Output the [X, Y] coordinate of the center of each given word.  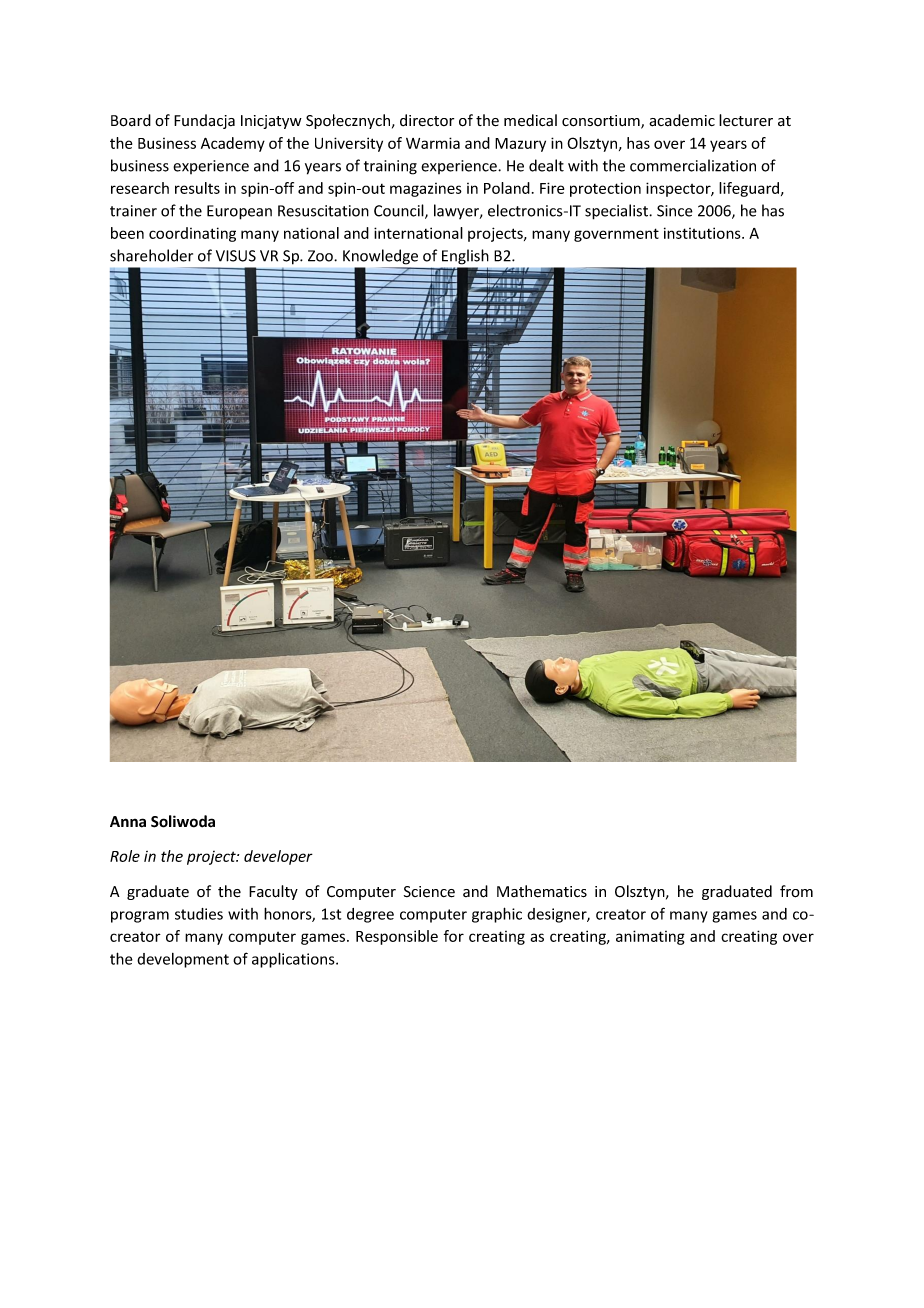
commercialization [693, 165]
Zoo [321, 256]
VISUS [236, 256]
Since [675, 211]
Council [400, 211]
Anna [128, 822]
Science [429, 892]
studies [199, 914]
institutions [703, 233]
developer [278, 857]
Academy [233, 144]
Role [125, 856]
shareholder [151, 255]
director [427, 120]
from [796, 891]
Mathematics [542, 891]
